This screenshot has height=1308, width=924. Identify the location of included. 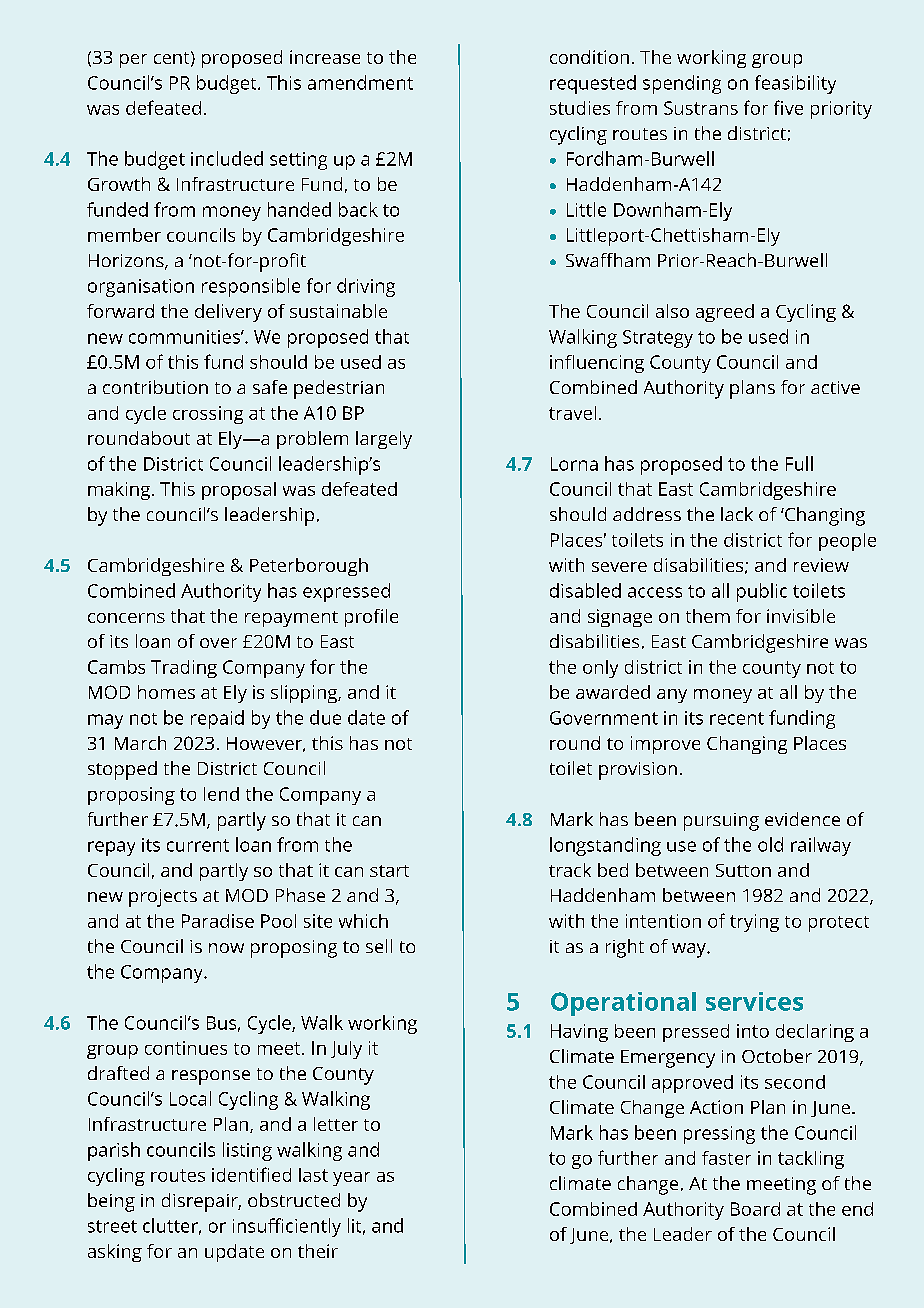
(227, 158).
